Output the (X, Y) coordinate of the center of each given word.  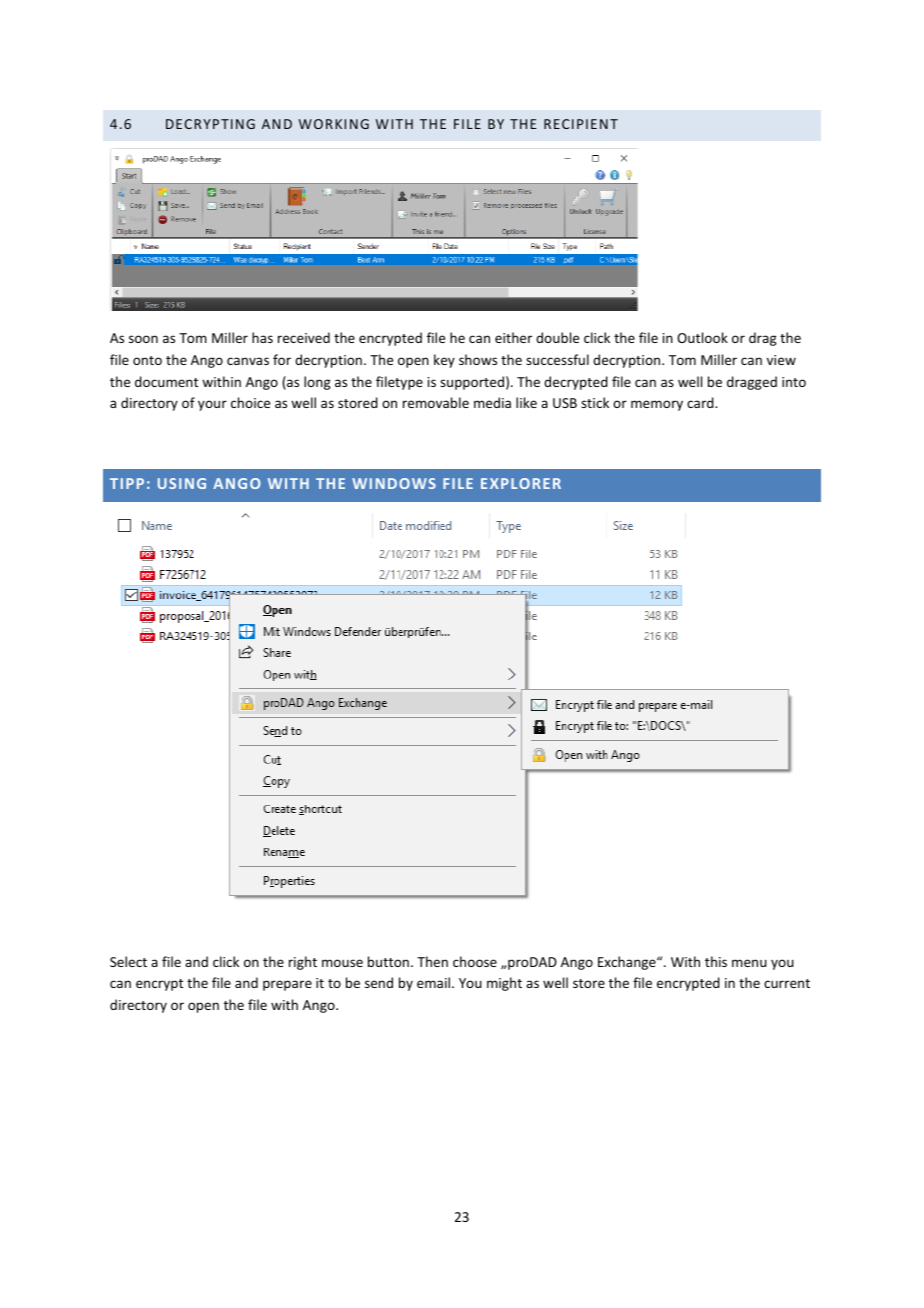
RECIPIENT (581, 124)
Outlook (702, 337)
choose (475, 961)
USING (182, 483)
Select (128, 961)
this (716, 961)
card (701, 402)
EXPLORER (521, 483)
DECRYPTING (210, 124)
